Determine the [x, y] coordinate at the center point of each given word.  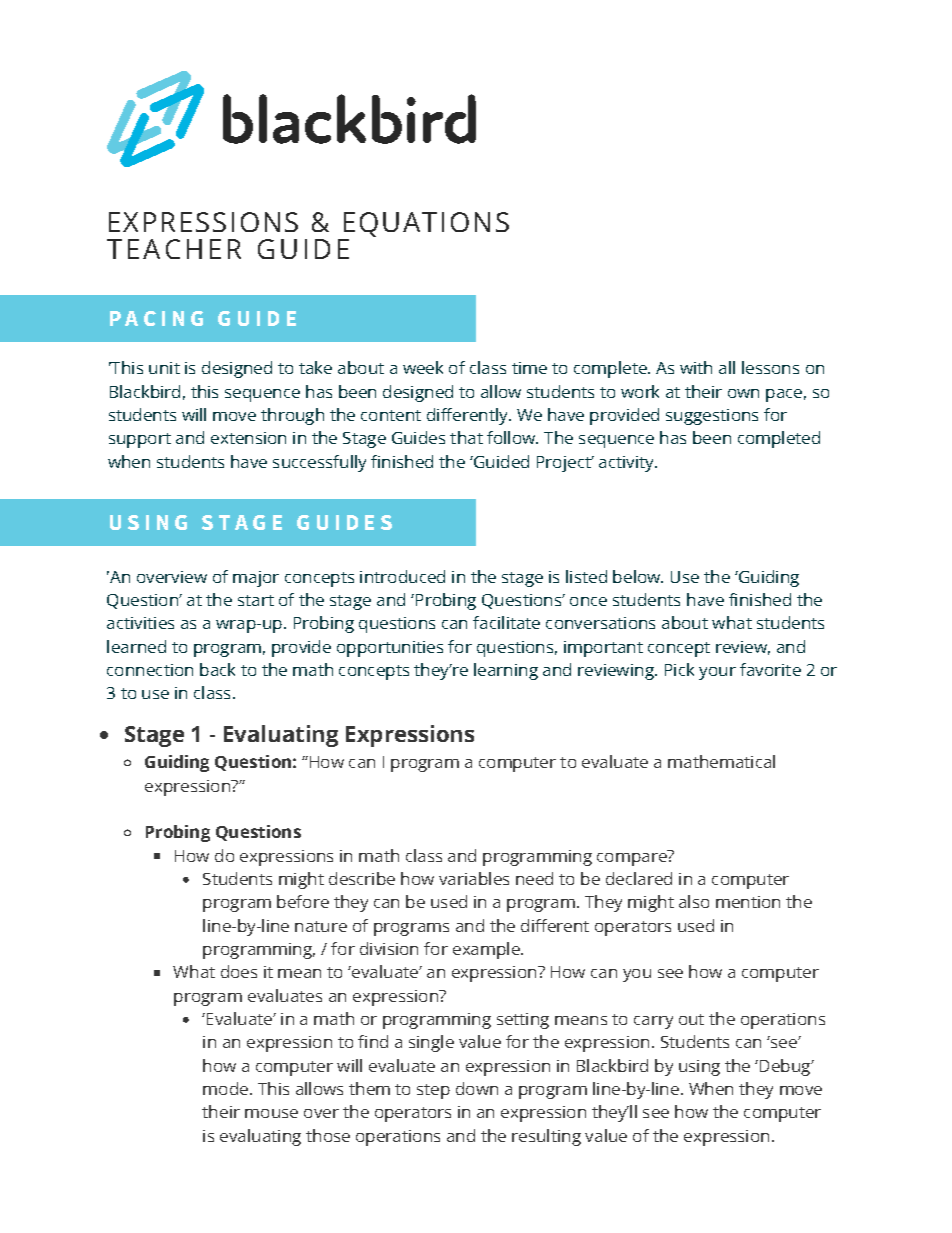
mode [225, 1088]
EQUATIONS [426, 224]
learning [506, 671]
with [696, 367]
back [217, 669]
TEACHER [174, 249]
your [717, 673]
